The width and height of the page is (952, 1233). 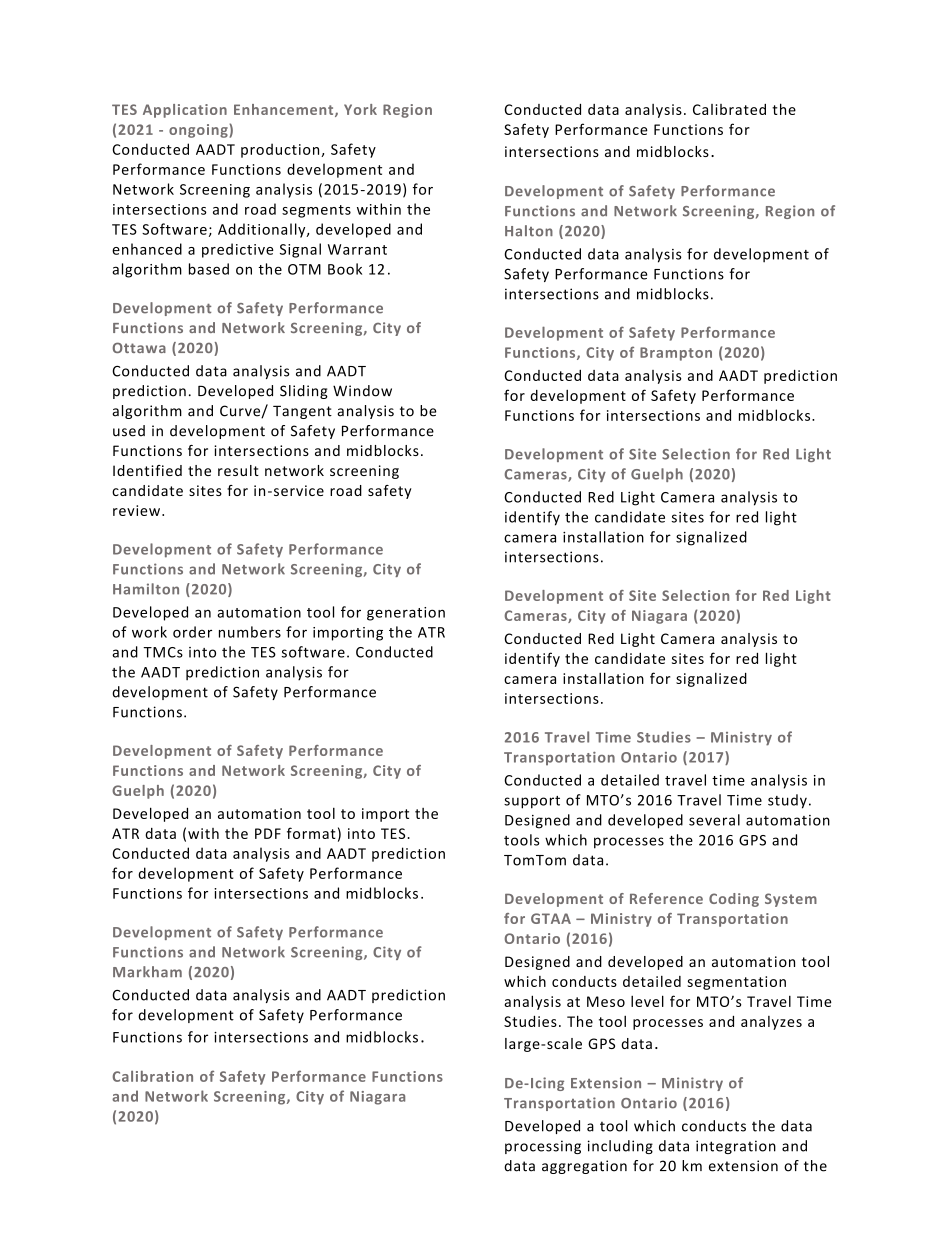 What do you see at coordinates (192, 632) in the page?
I see `order` at bounding box center [192, 632].
